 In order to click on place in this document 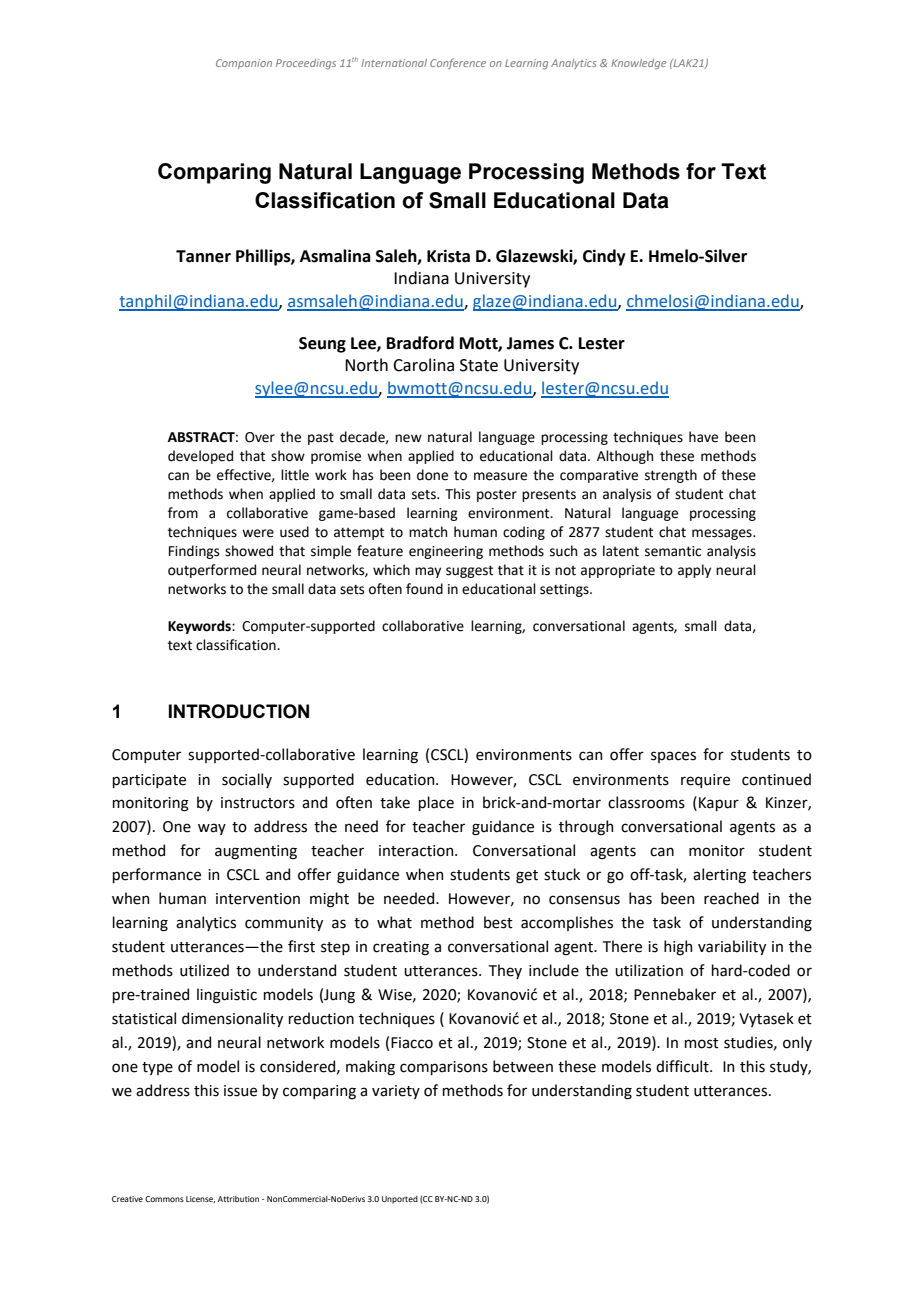, I will do `click(436, 803)`.
